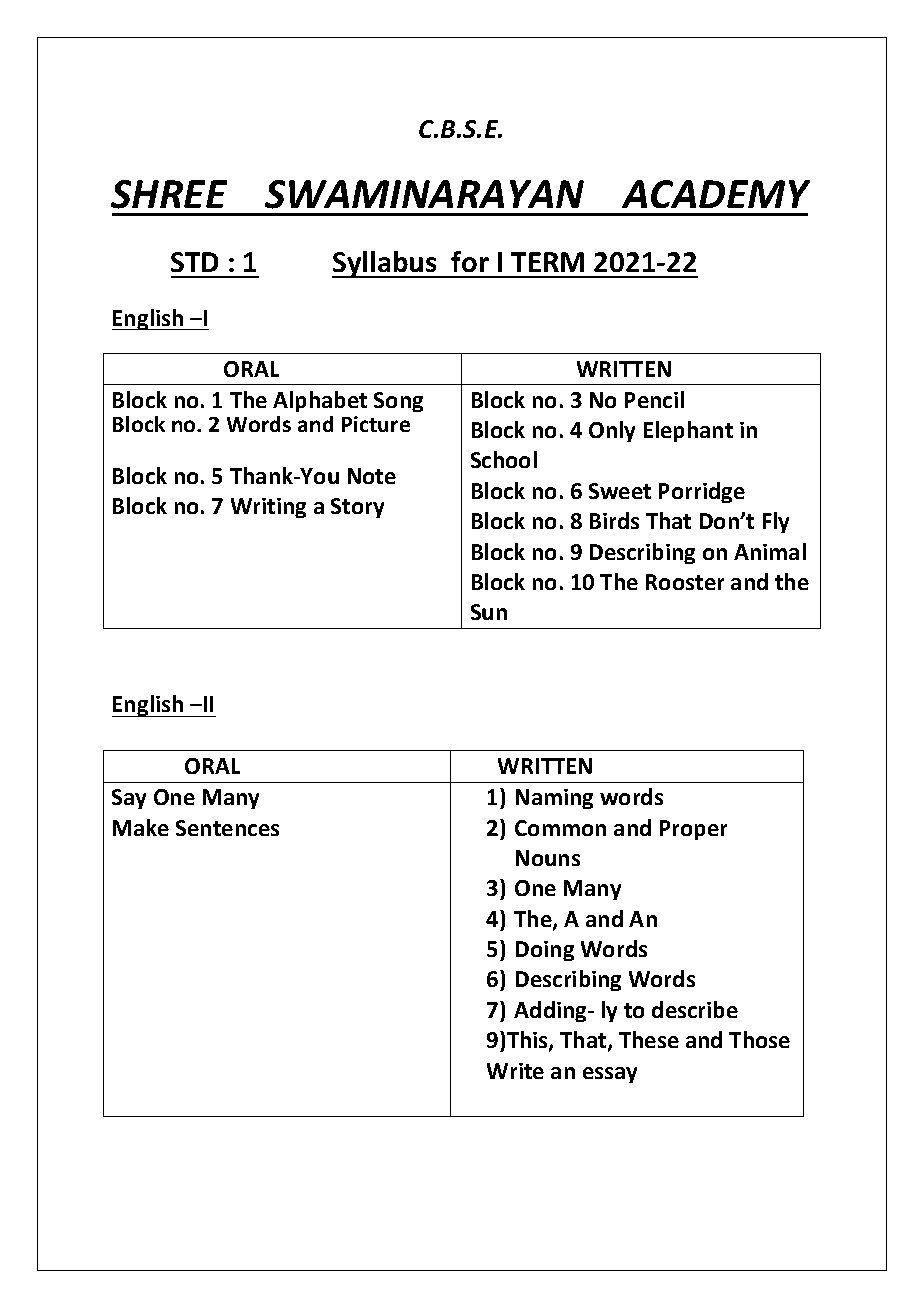  Describe the element at coordinates (515, 1071) in the image. I see `Write` at that location.
